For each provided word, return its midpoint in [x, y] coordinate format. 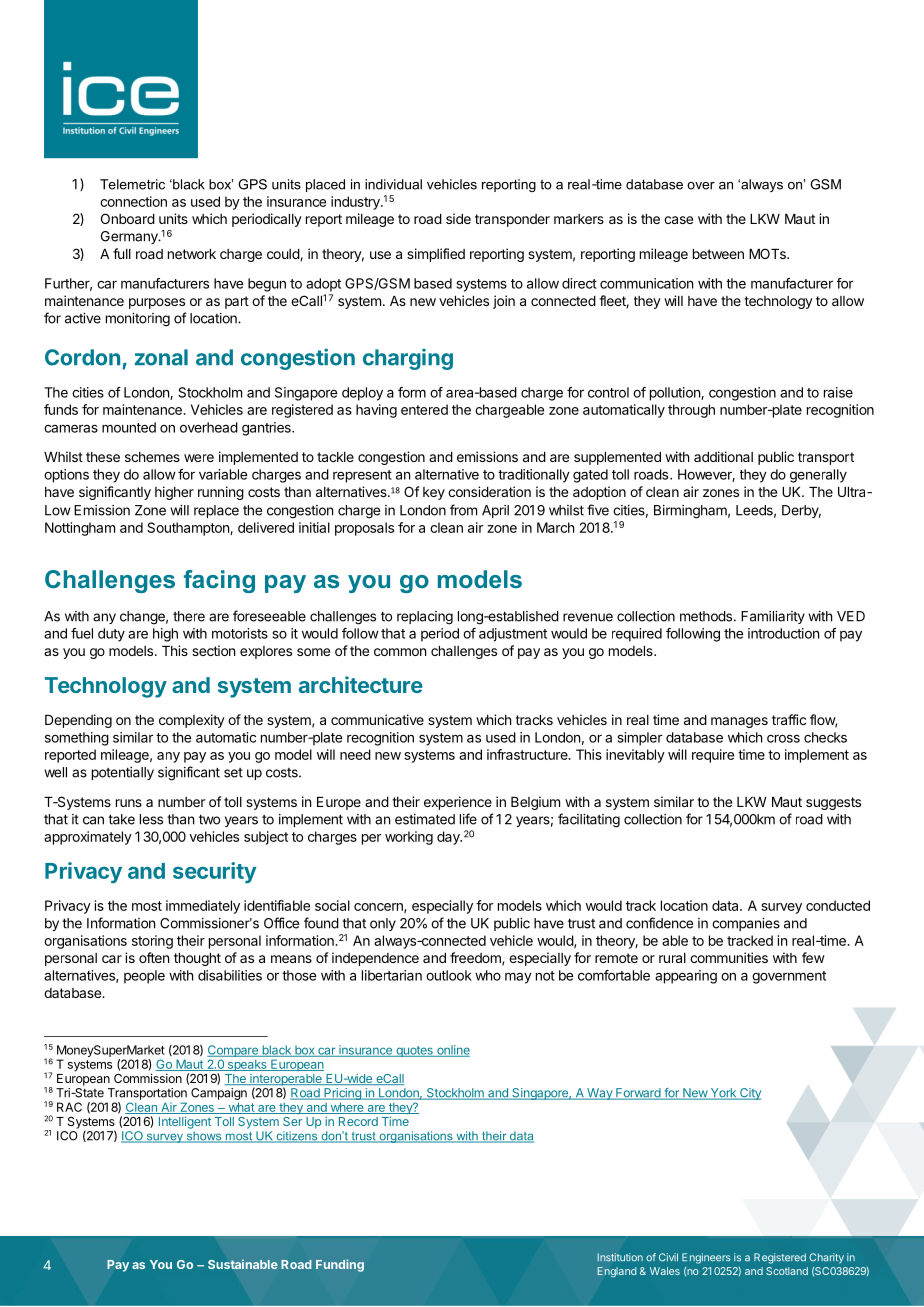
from [463, 510]
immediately [203, 907]
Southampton [189, 529]
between [718, 254]
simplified [436, 255]
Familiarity [773, 617]
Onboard [128, 218]
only [383, 924]
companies [746, 924]
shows [204, 1137]
